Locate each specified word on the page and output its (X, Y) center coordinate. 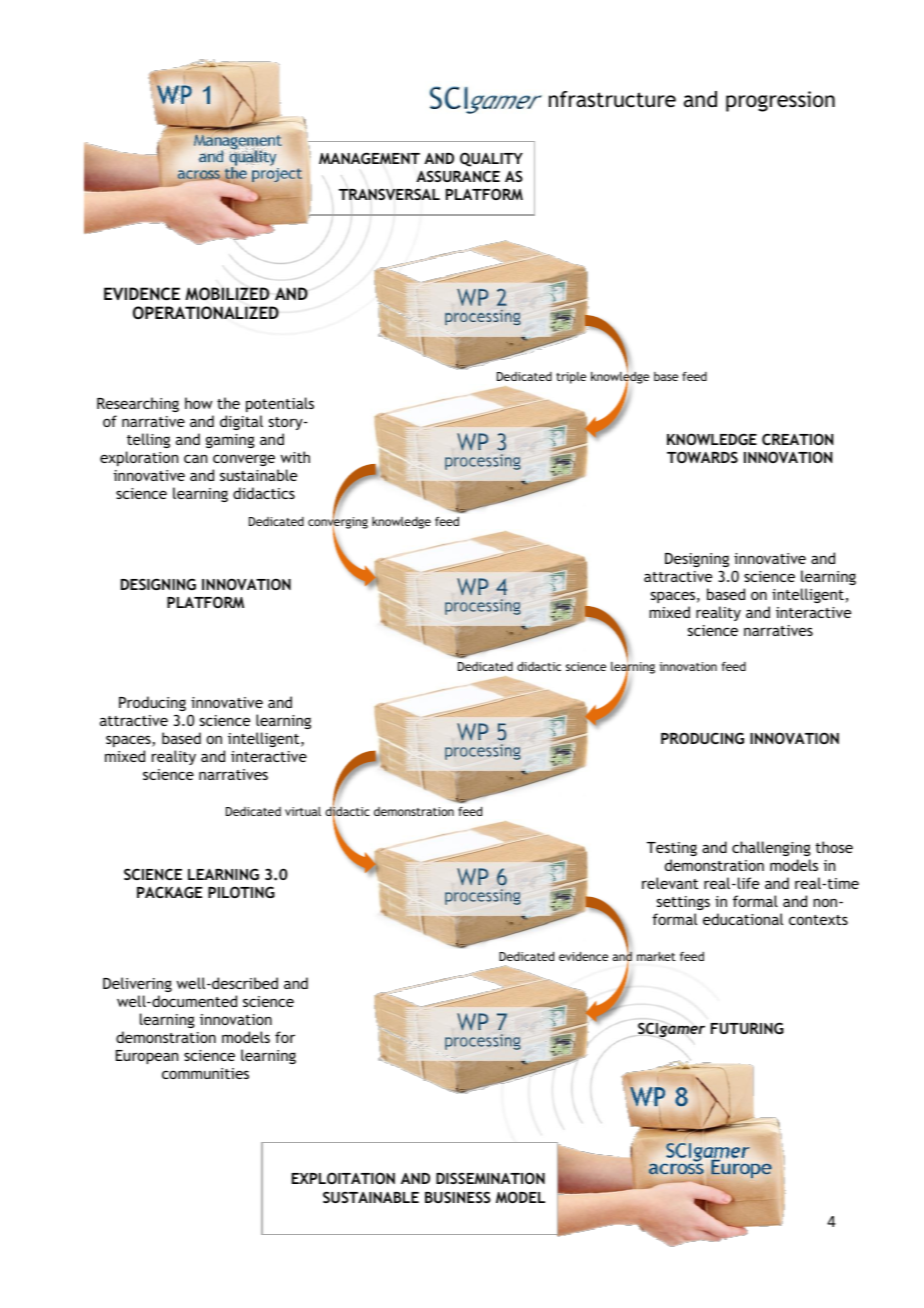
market (656, 956)
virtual (303, 811)
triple (571, 378)
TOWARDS (702, 457)
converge (244, 460)
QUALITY (491, 159)
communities (205, 1073)
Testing (672, 849)
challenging (771, 848)
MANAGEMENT (369, 158)
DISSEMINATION (490, 1178)
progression (780, 101)
